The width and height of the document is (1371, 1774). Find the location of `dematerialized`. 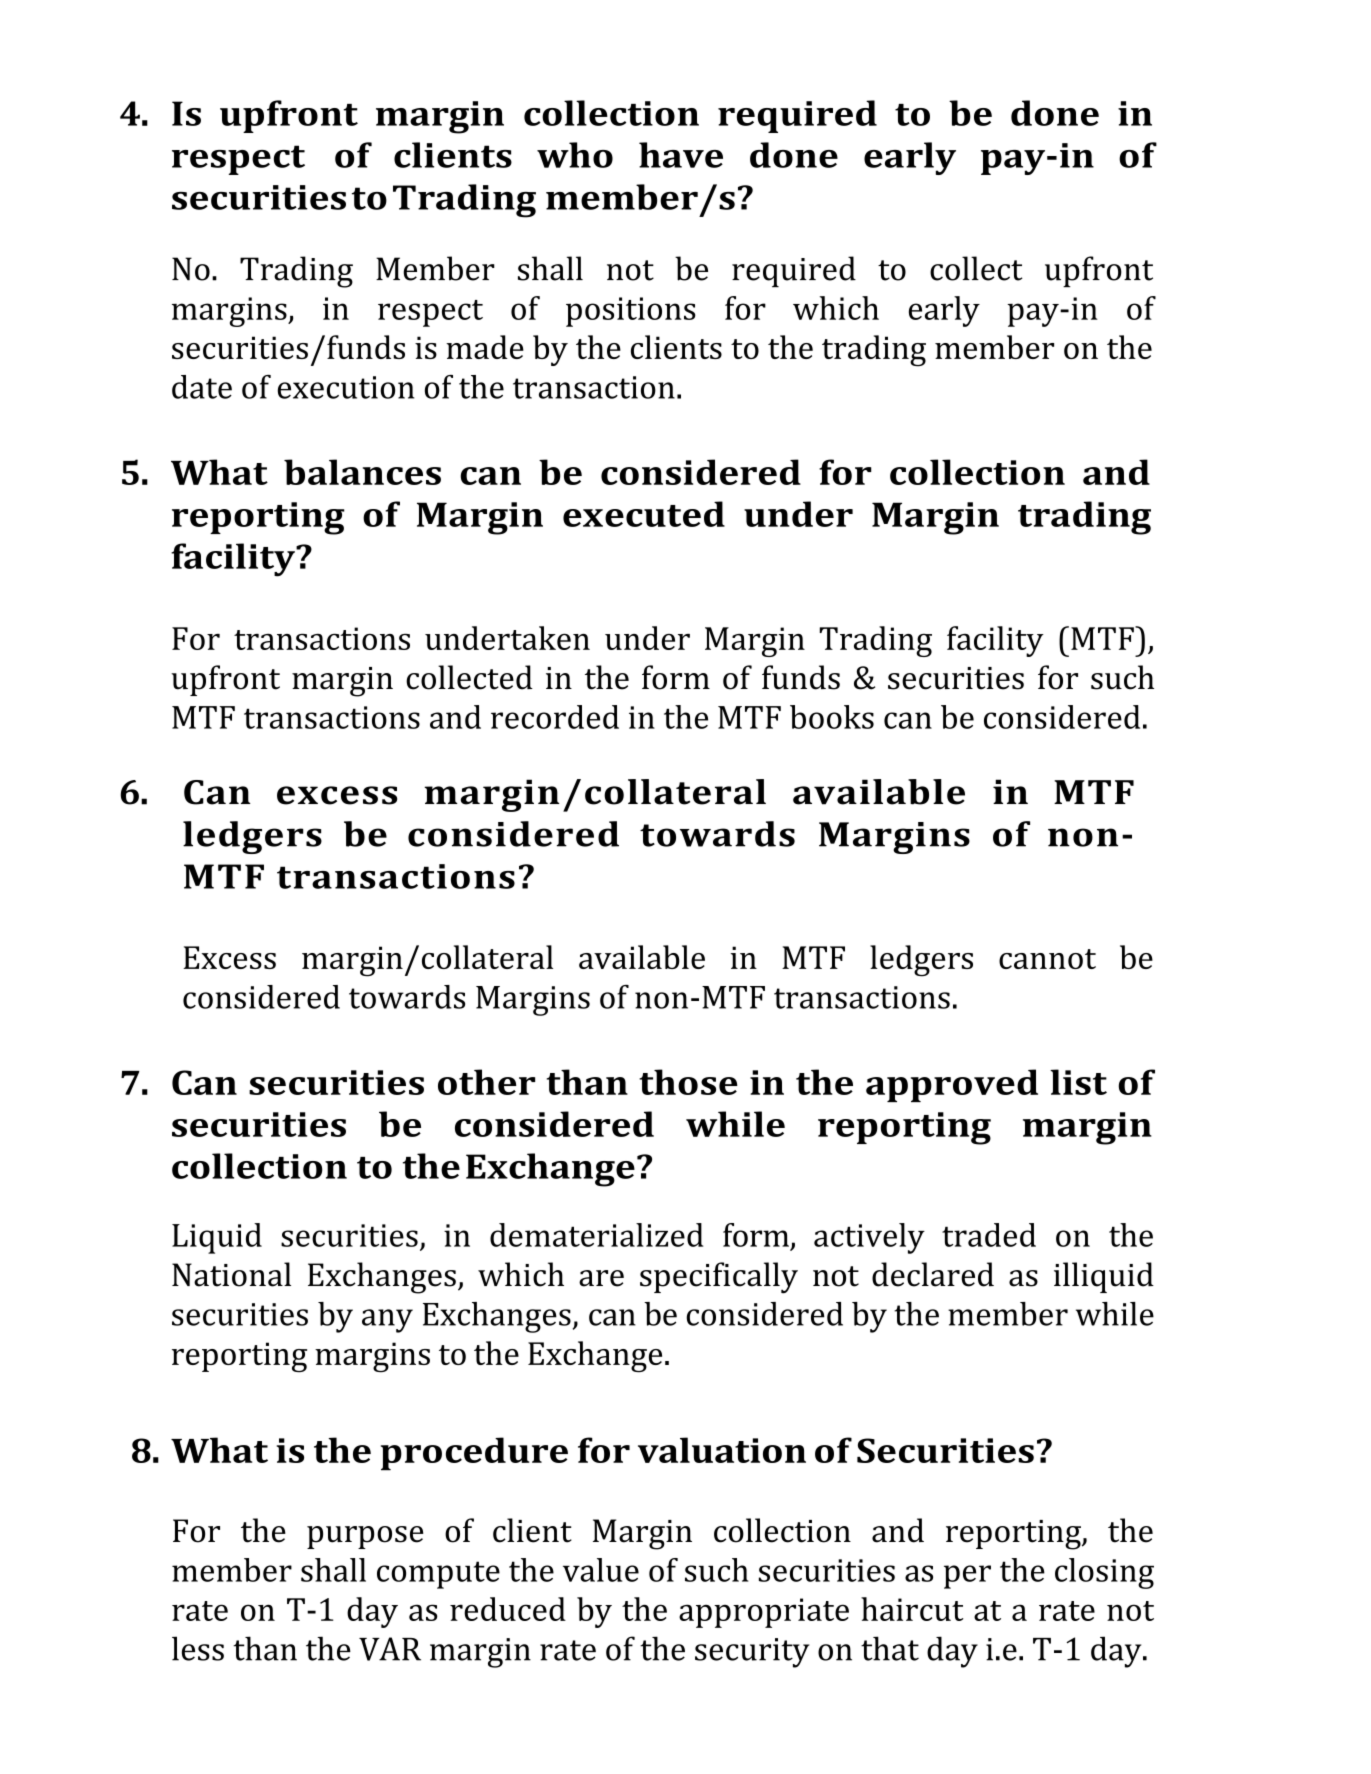

dematerialized is located at coordinates (596, 1235).
